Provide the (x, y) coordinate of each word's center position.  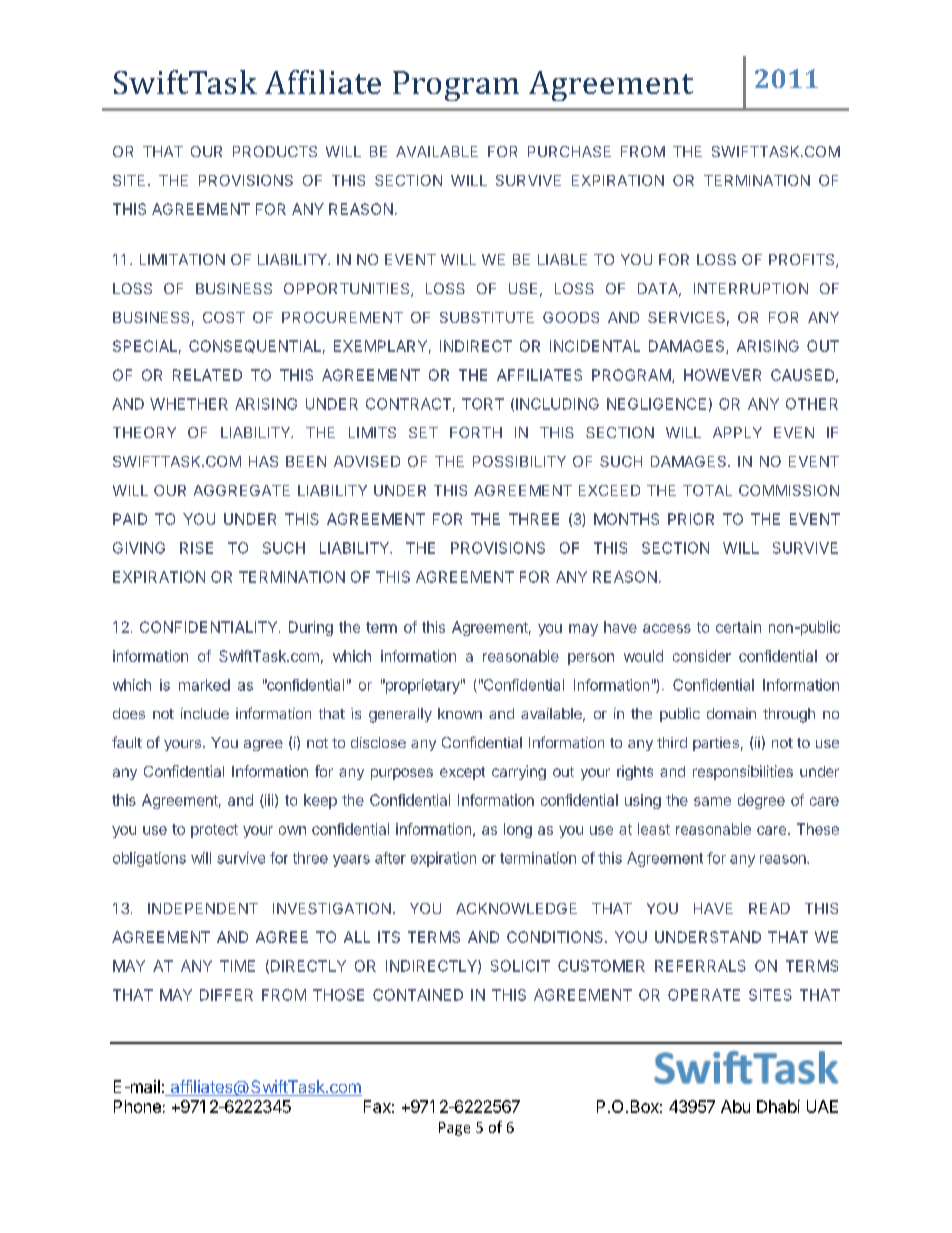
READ (769, 908)
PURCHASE (569, 151)
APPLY (737, 432)
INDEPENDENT (203, 908)
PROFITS (803, 261)
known (460, 713)
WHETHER (189, 404)
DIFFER (226, 995)
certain (738, 627)
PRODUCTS (275, 151)
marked (204, 685)
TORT (483, 404)
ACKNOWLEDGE (516, 908)
